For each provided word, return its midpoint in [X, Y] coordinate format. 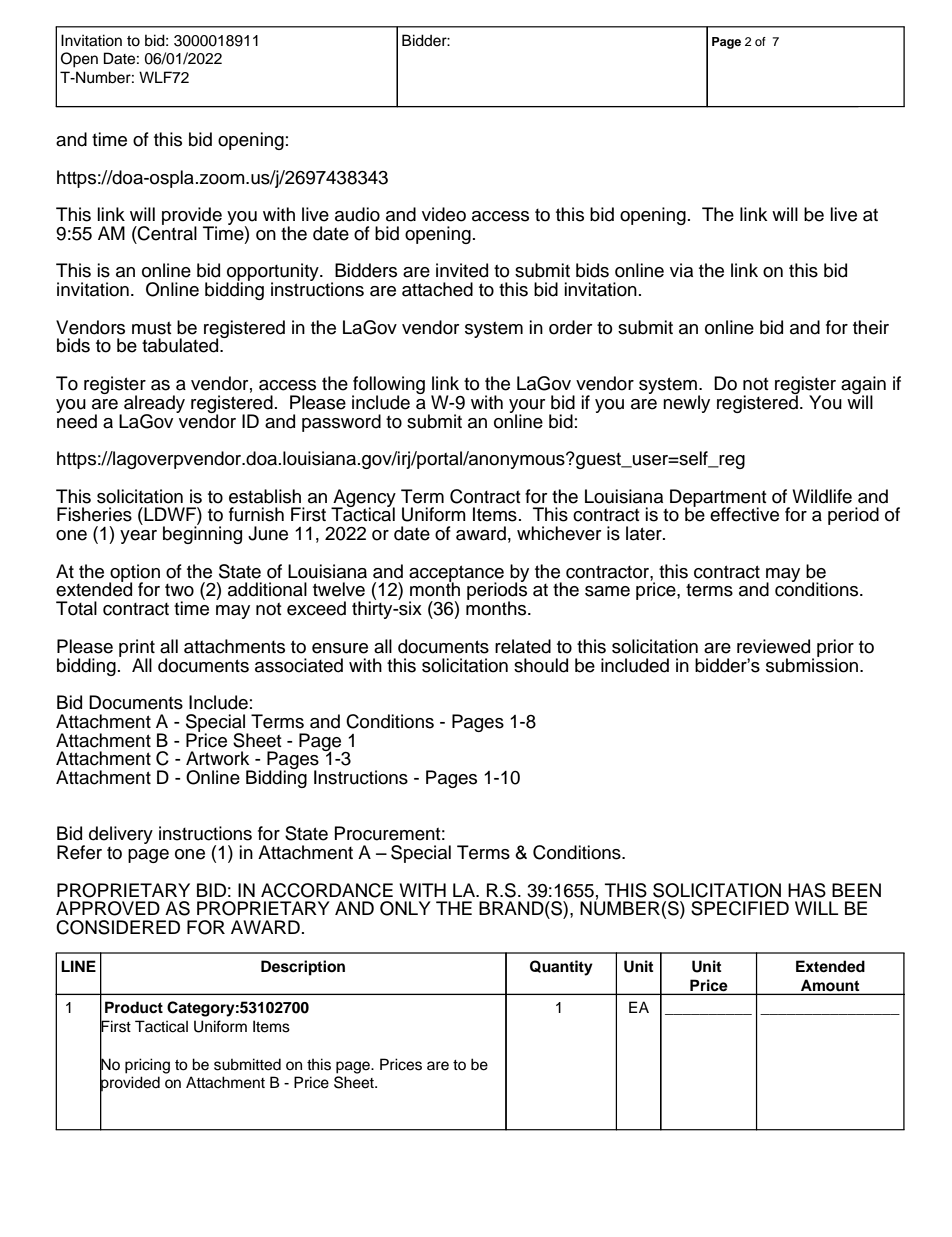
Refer [79, 852]
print [137, 649]
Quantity [561, 968]
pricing [147, 1066]
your [527, 407]
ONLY [405, 908]
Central [166, 232]
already [154, 405]
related [523, 646]
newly [686, 404]
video [444, 214]
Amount [830, 985]
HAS [807, 890]
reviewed [773, 646]
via [681, 270]
